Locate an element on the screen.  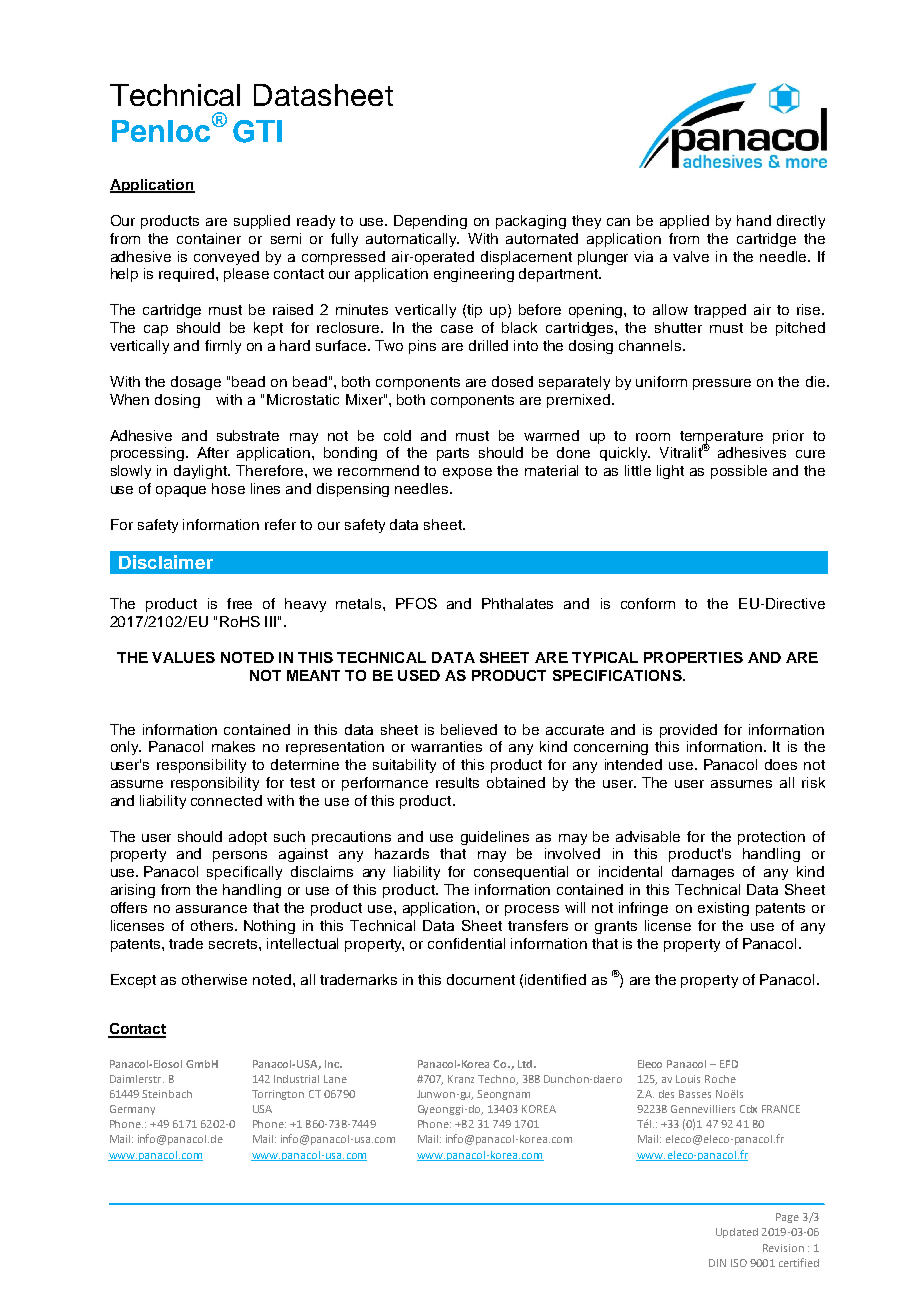
otherwise is located at coordinates (214, 979).
